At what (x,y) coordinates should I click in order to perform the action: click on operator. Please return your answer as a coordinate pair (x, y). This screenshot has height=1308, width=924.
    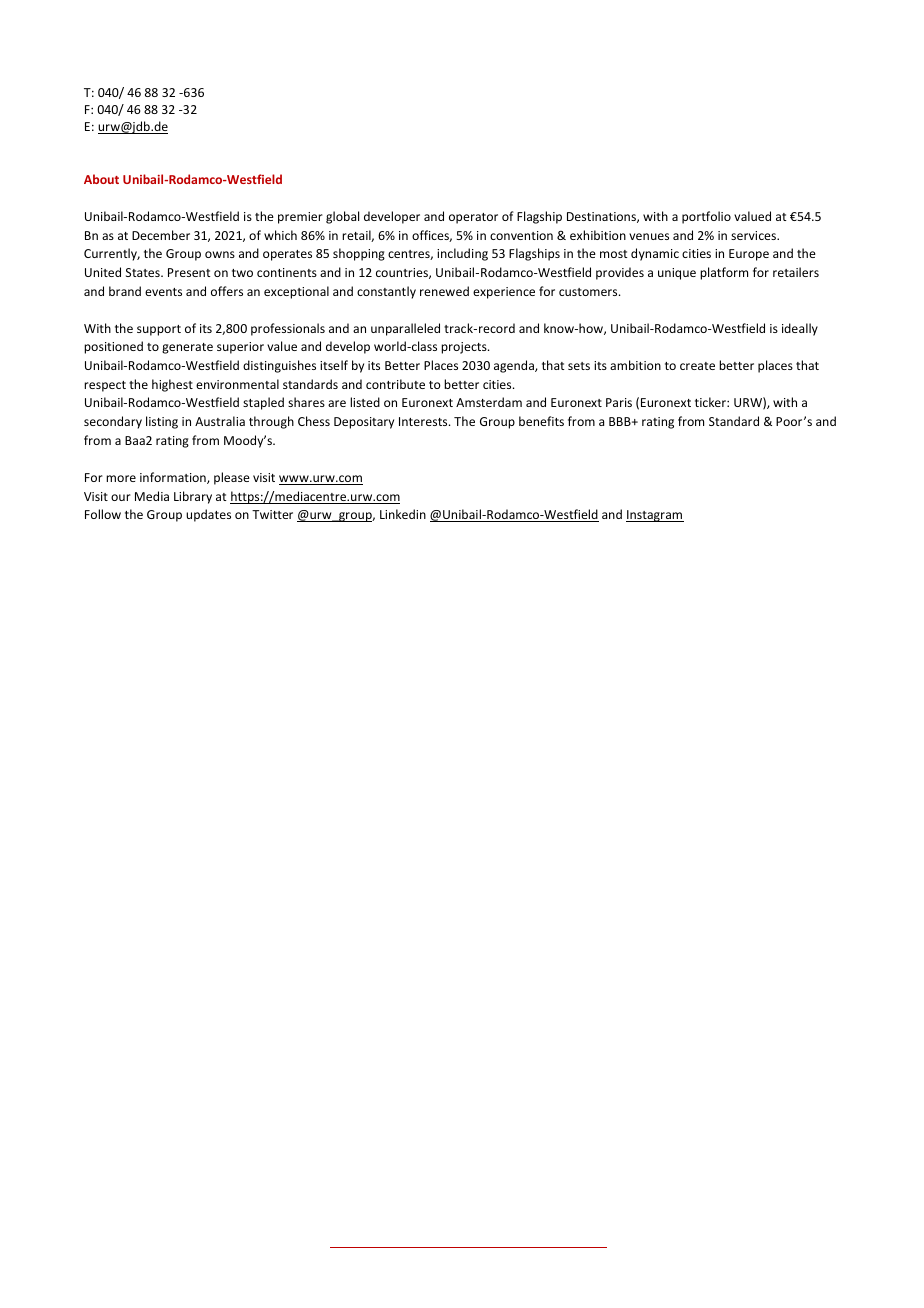
    Looking at the image, I should click on (473, 218).
